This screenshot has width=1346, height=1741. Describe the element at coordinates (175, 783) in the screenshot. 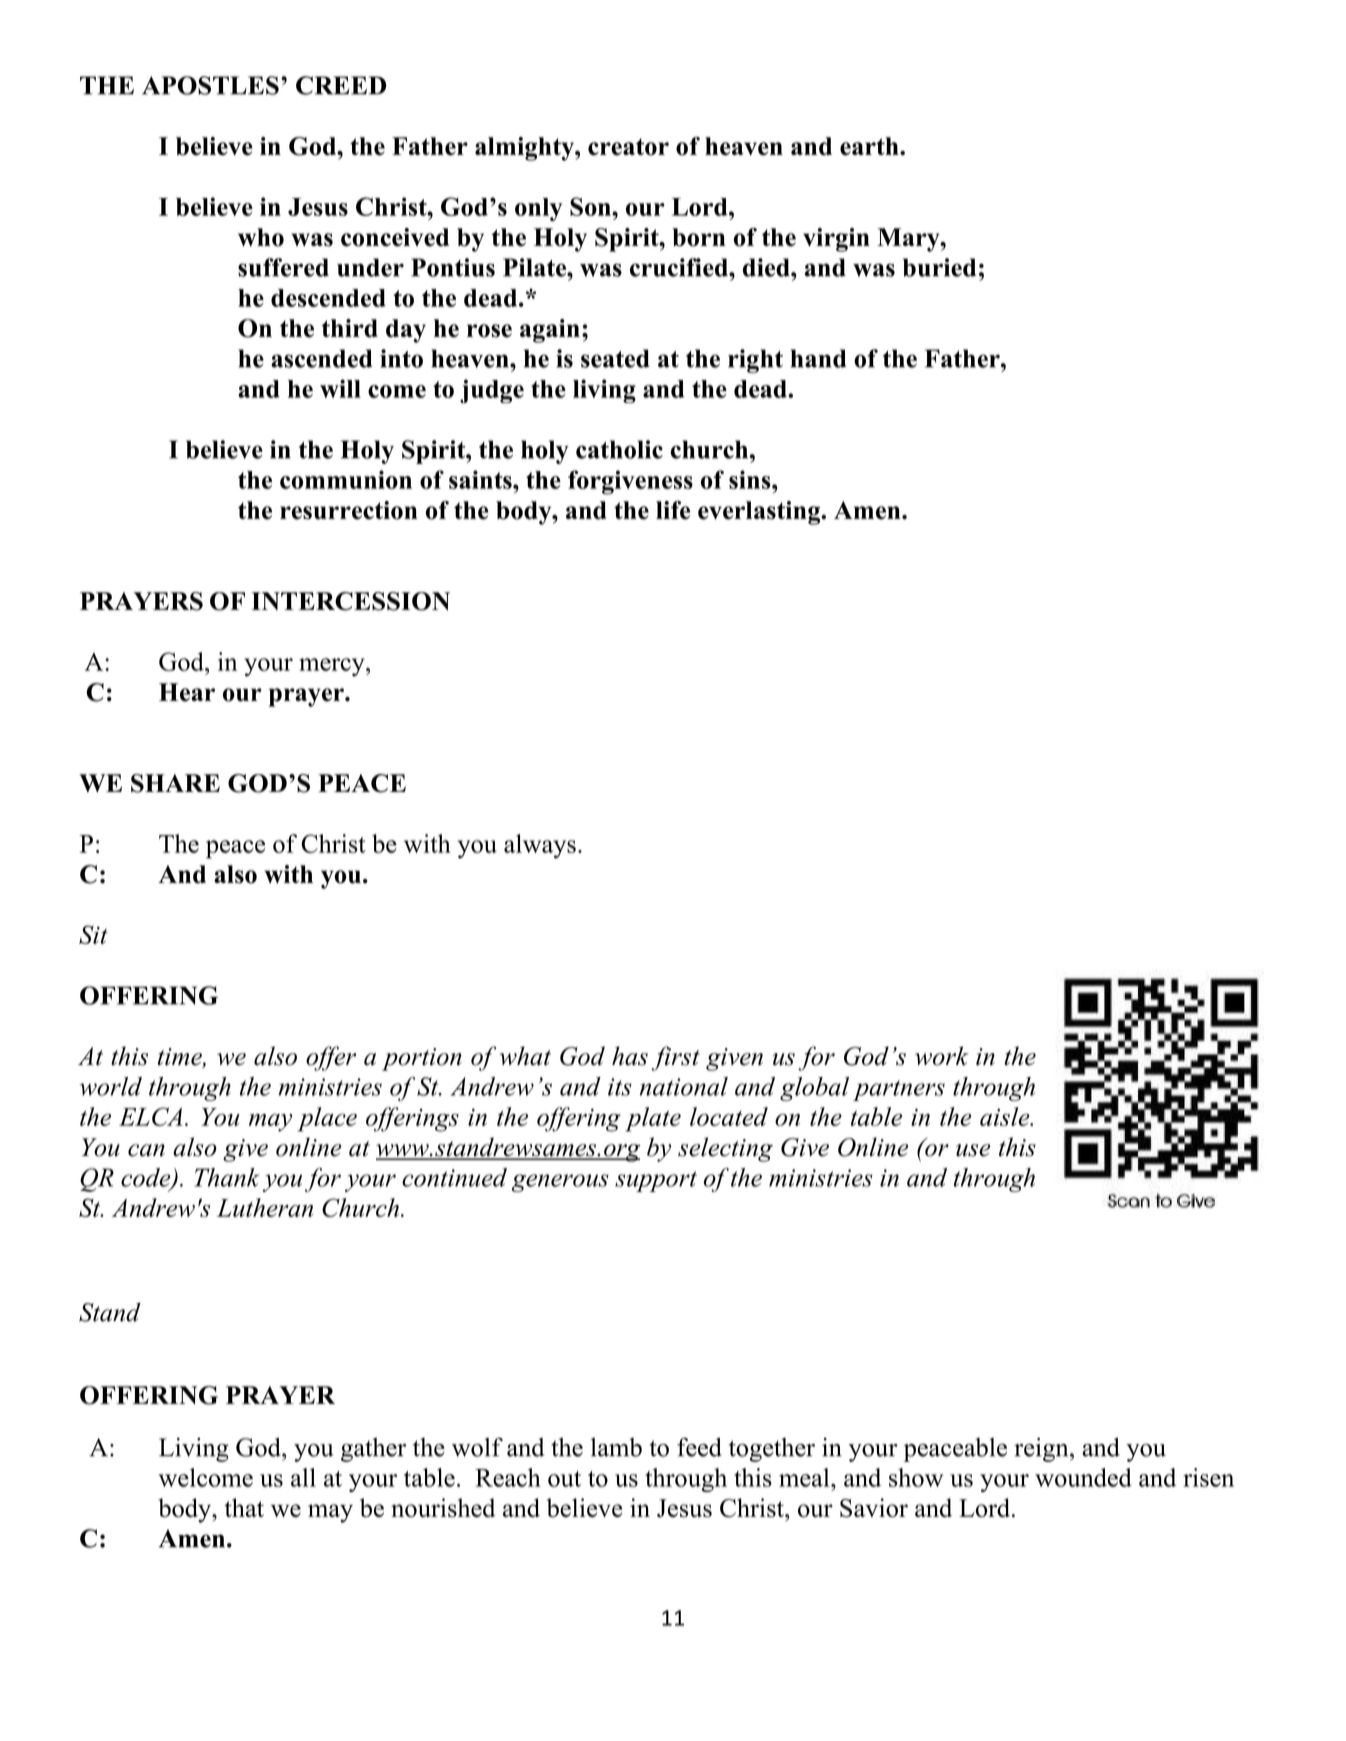

I see `SHARE` at that location.
